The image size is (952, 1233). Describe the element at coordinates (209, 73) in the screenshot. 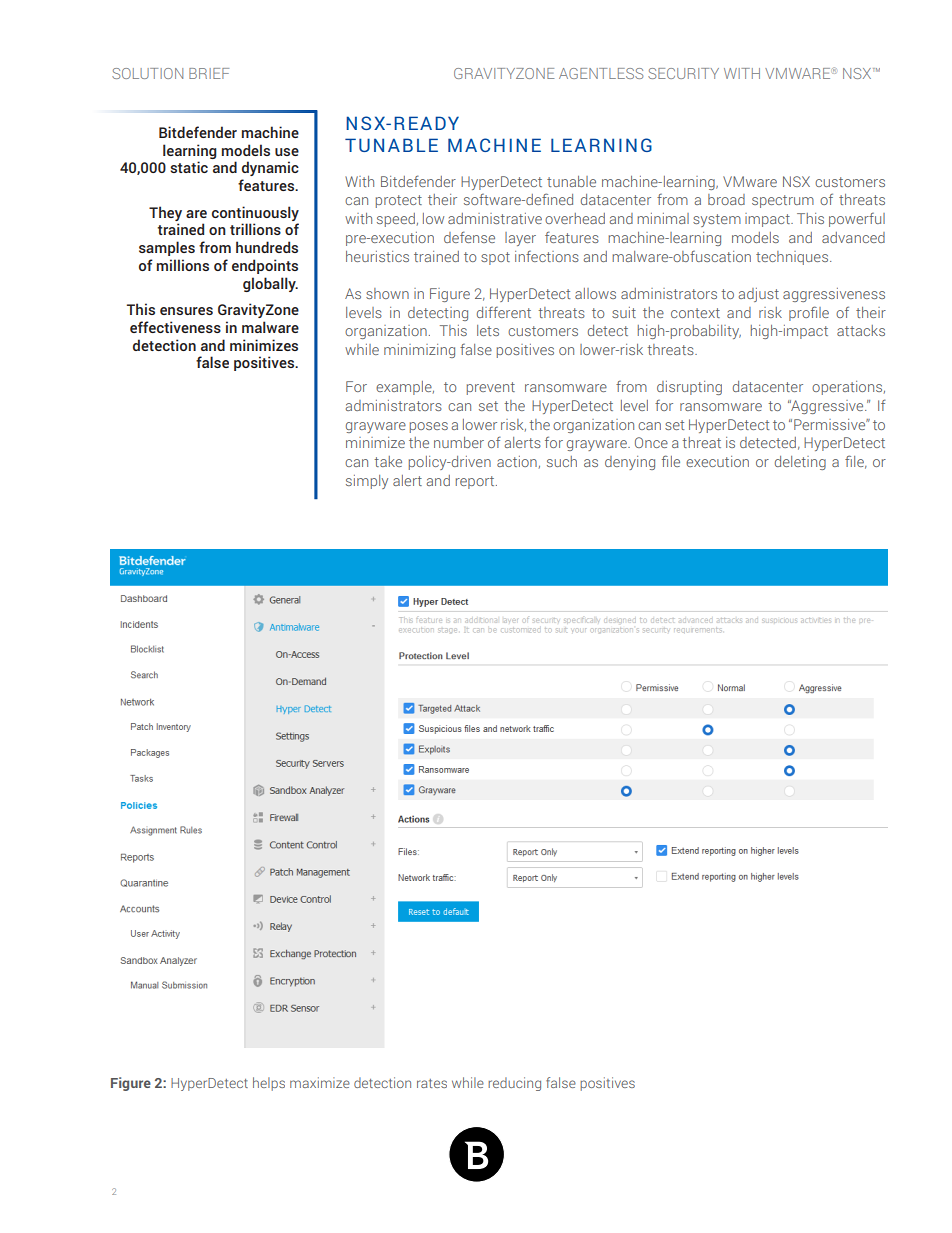

I see `BRIEF` at that location.
